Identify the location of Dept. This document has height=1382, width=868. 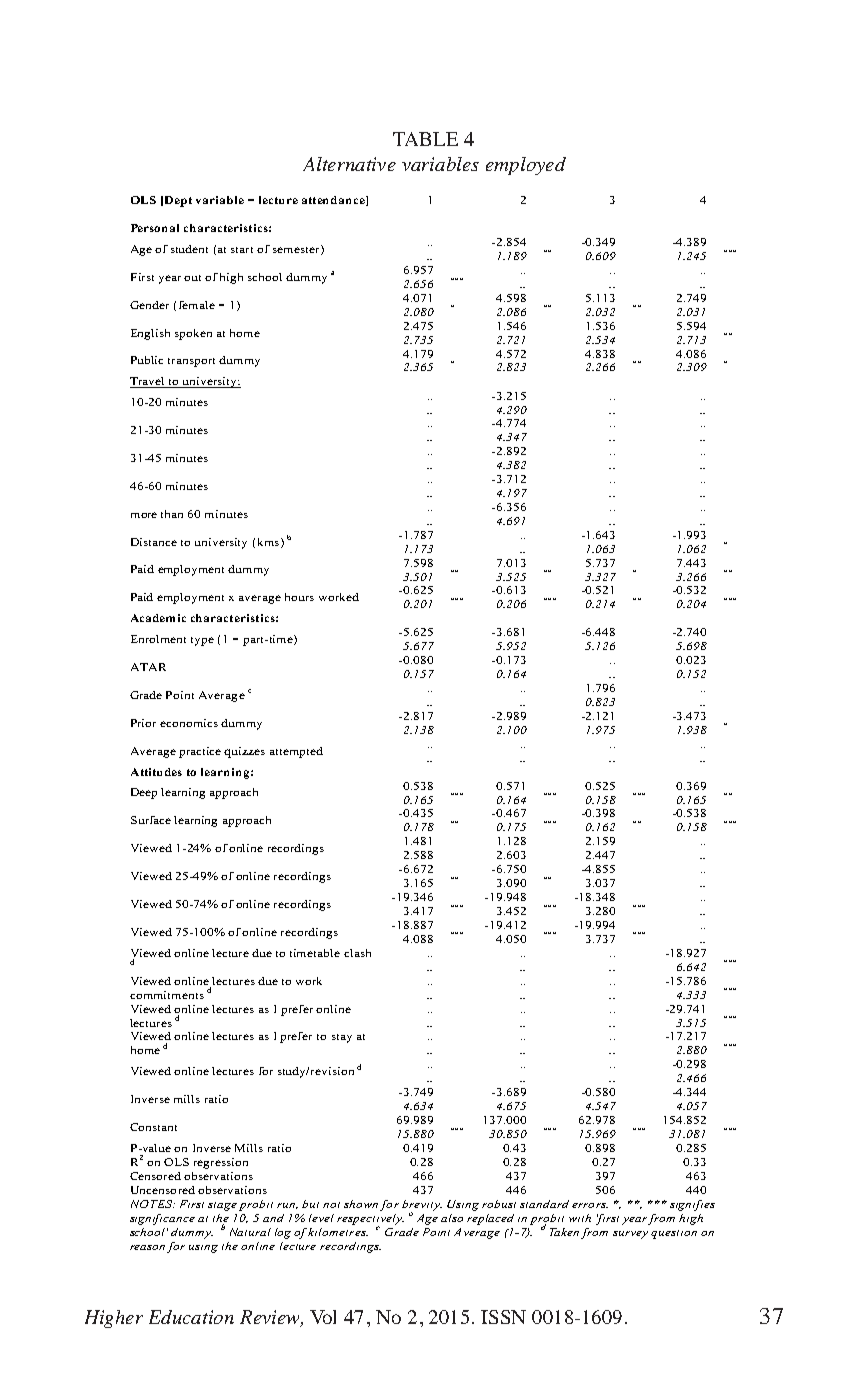
(178, 201).
